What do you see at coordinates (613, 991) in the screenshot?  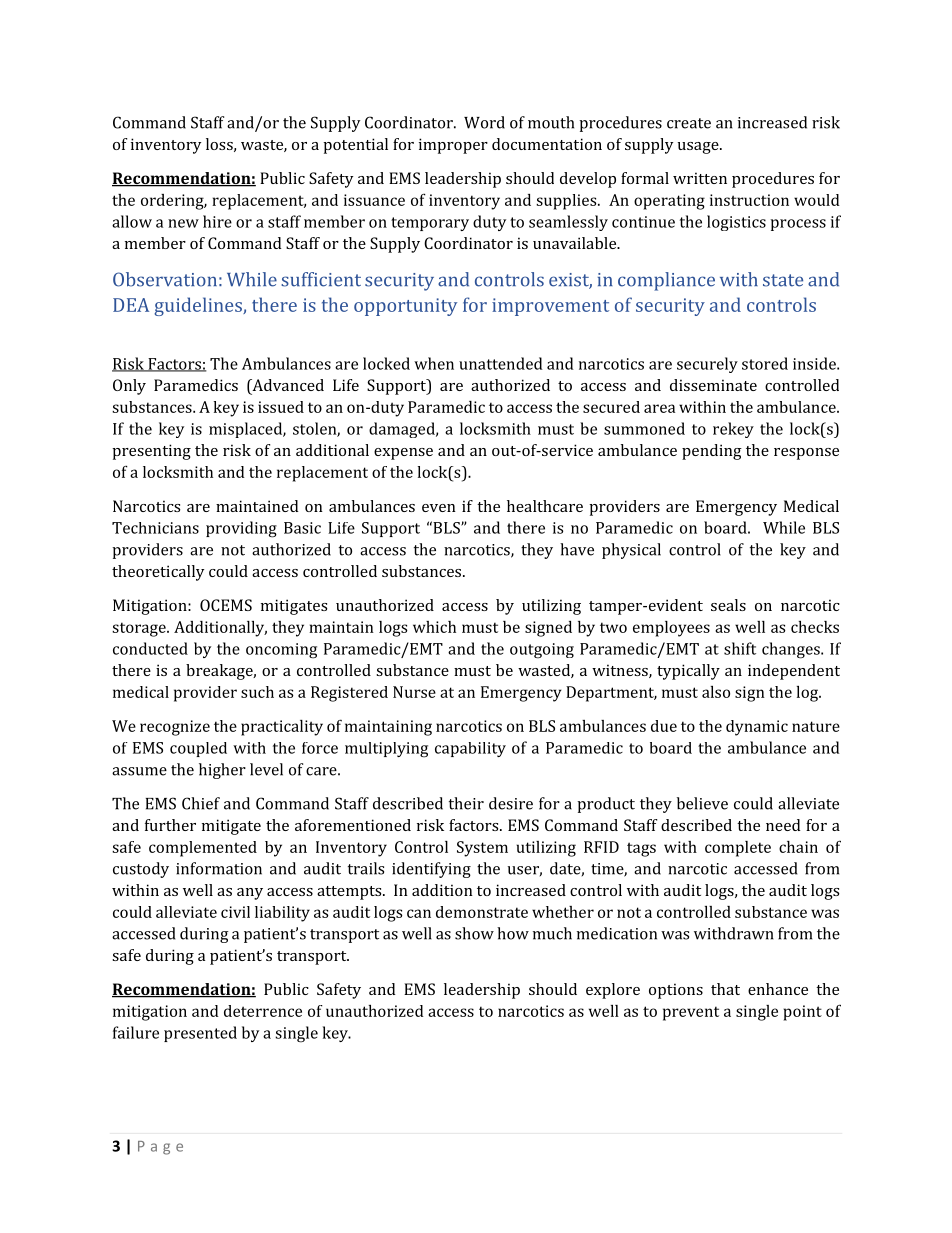 I see `explore` at bounding box center [613, 991].
